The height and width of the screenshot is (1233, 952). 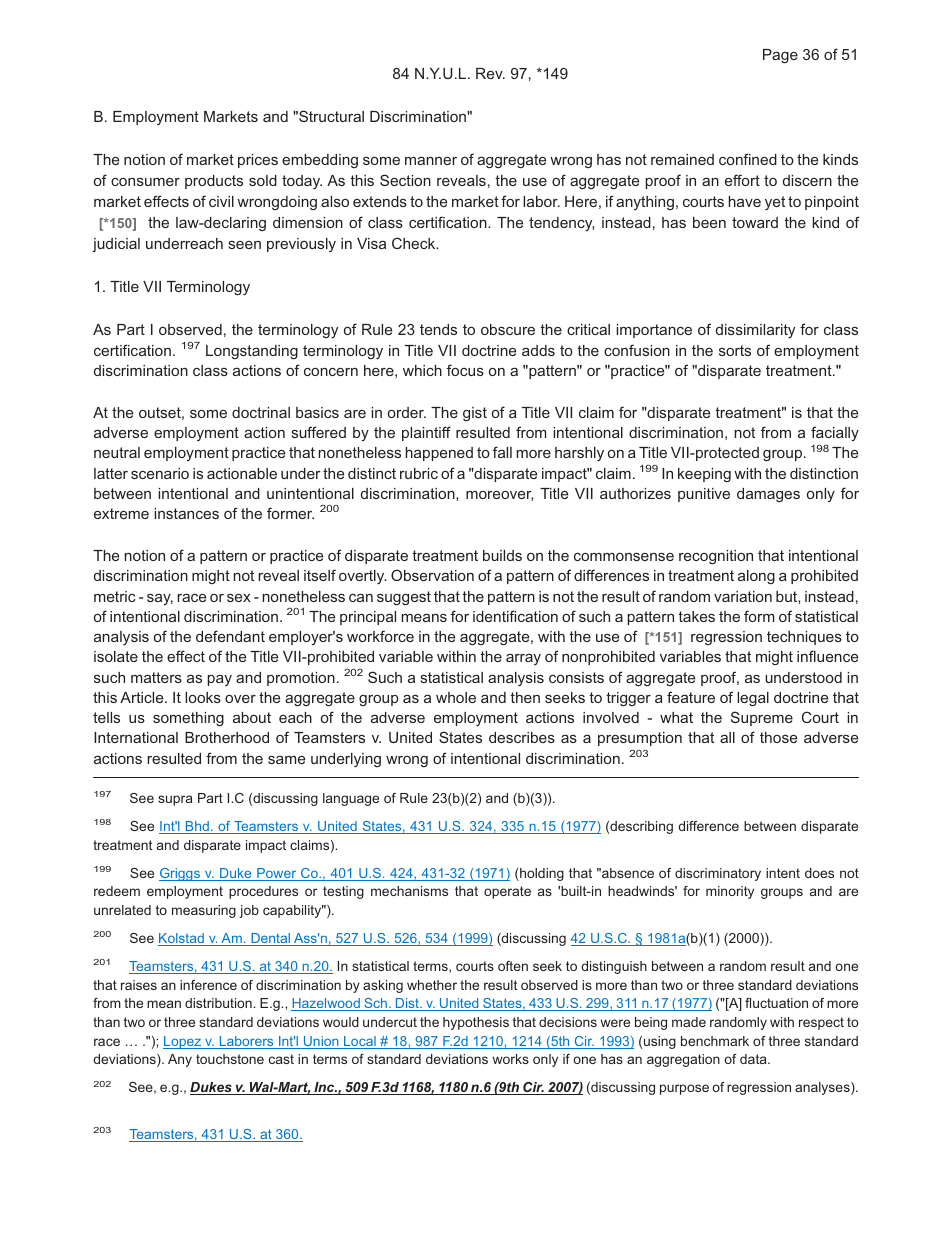 I want to click on describes, so click(x=522, y=737).
